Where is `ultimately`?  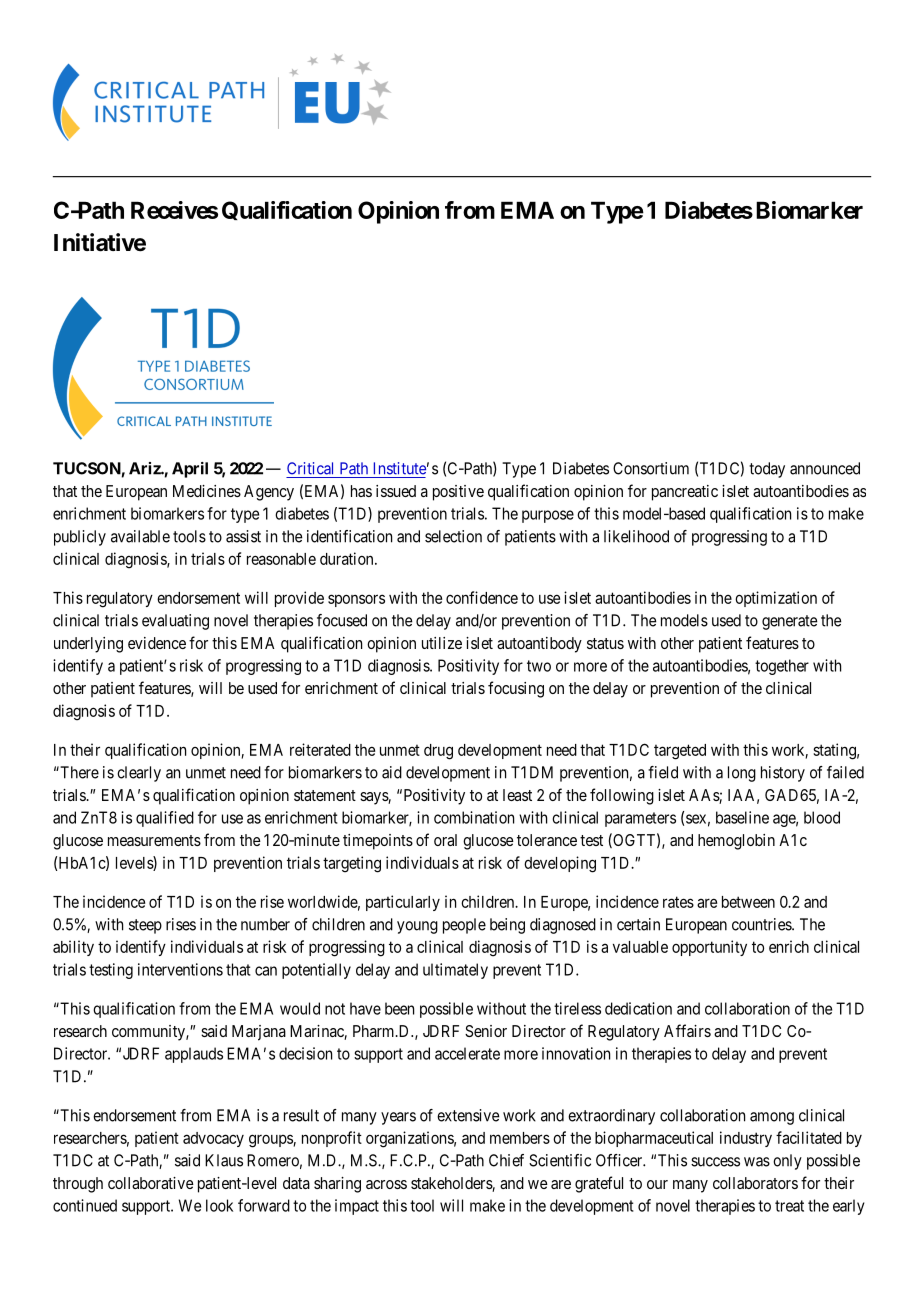
ultimately is located at coordinates (455, 971).
